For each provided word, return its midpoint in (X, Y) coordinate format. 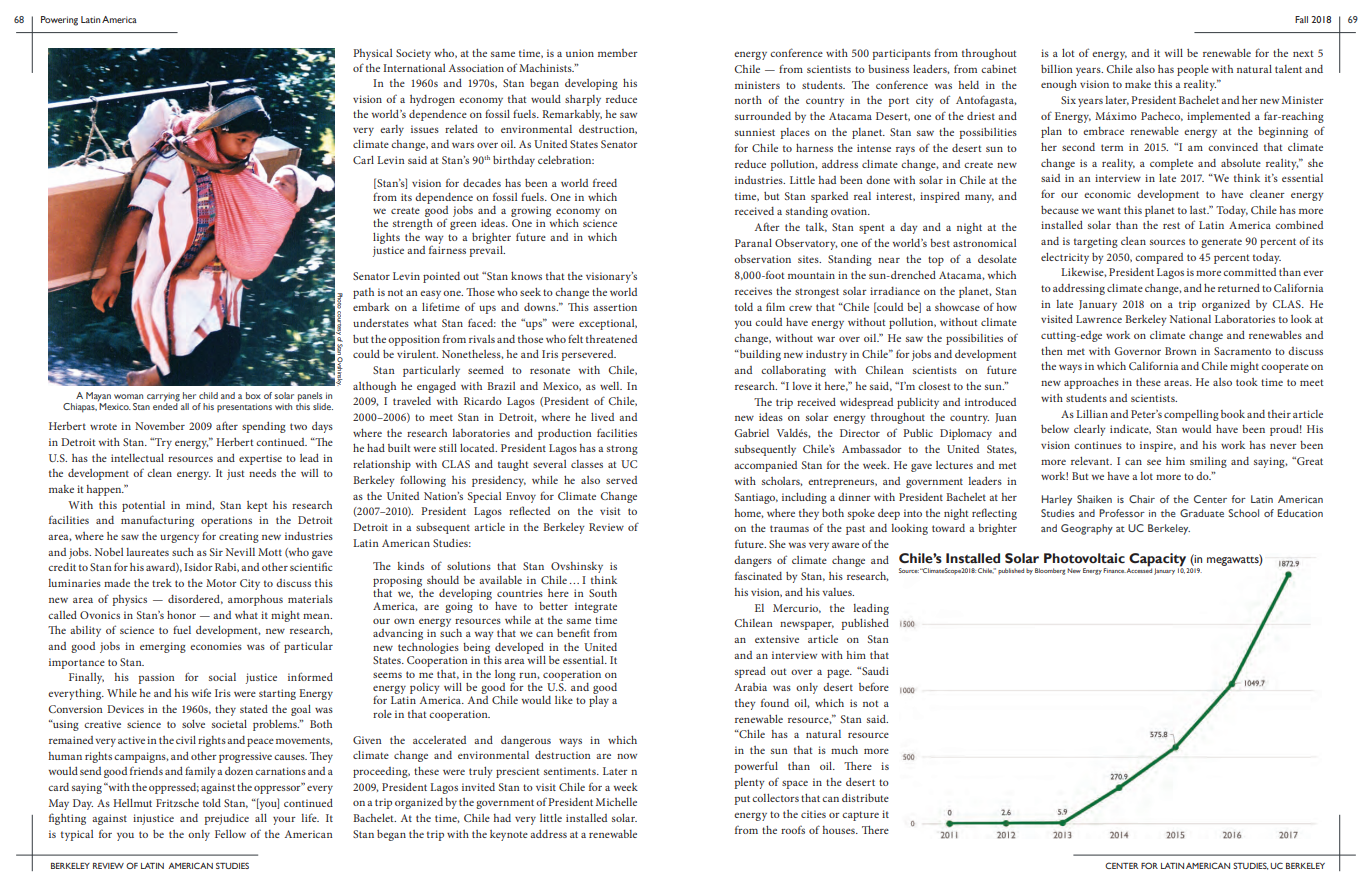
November (160, 426)
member (618, 53)
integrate (596, 607)
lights (386, 238)
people (1193, 70)
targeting (1096, 242)
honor (181, 615)
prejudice (227, 819)
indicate (1130, 429)
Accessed (1139, 569)
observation (762, 259)
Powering (59, 21)
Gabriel (751, 433)
